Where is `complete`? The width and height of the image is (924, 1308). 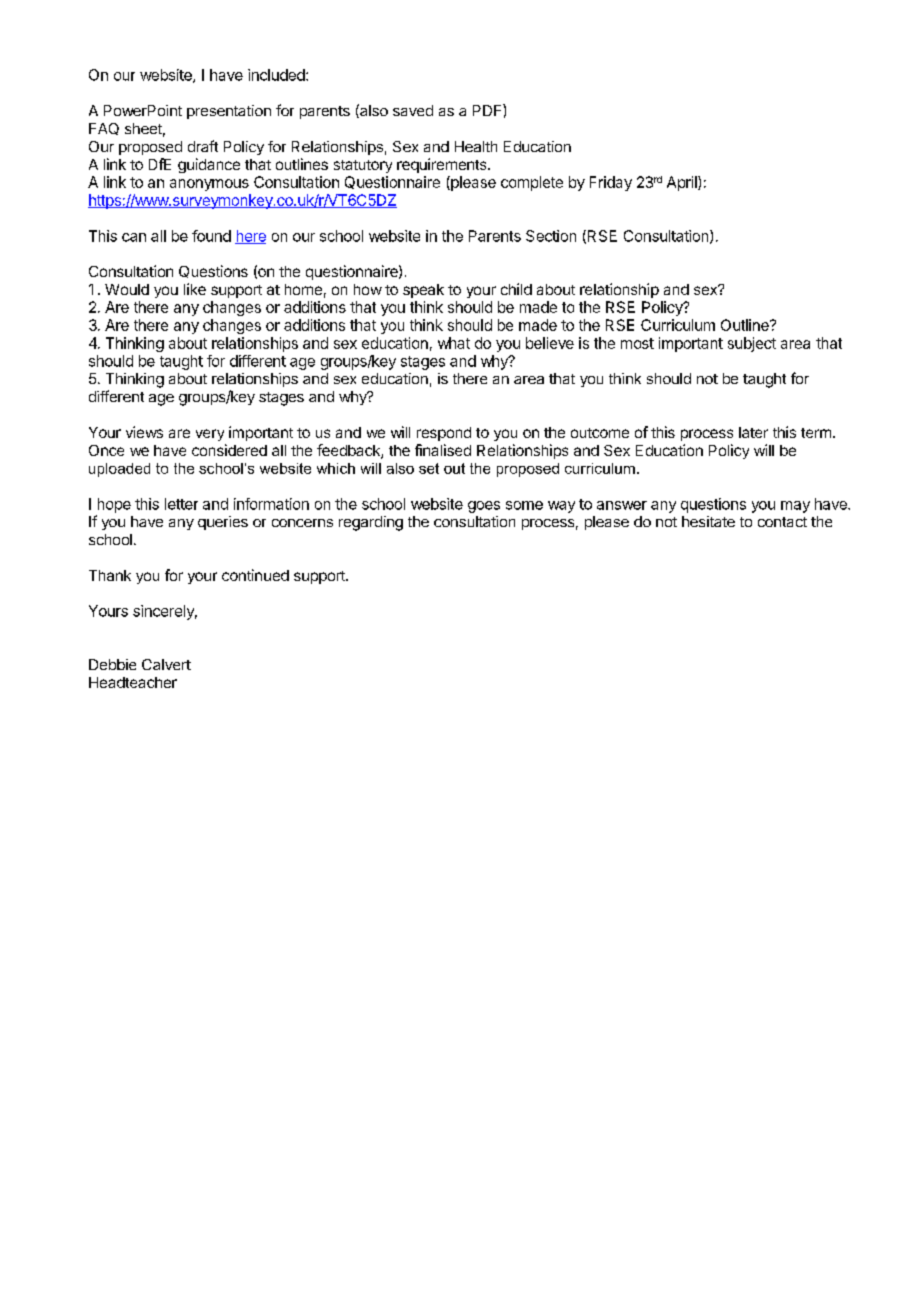 complete is located at coordinates (532, 183).
